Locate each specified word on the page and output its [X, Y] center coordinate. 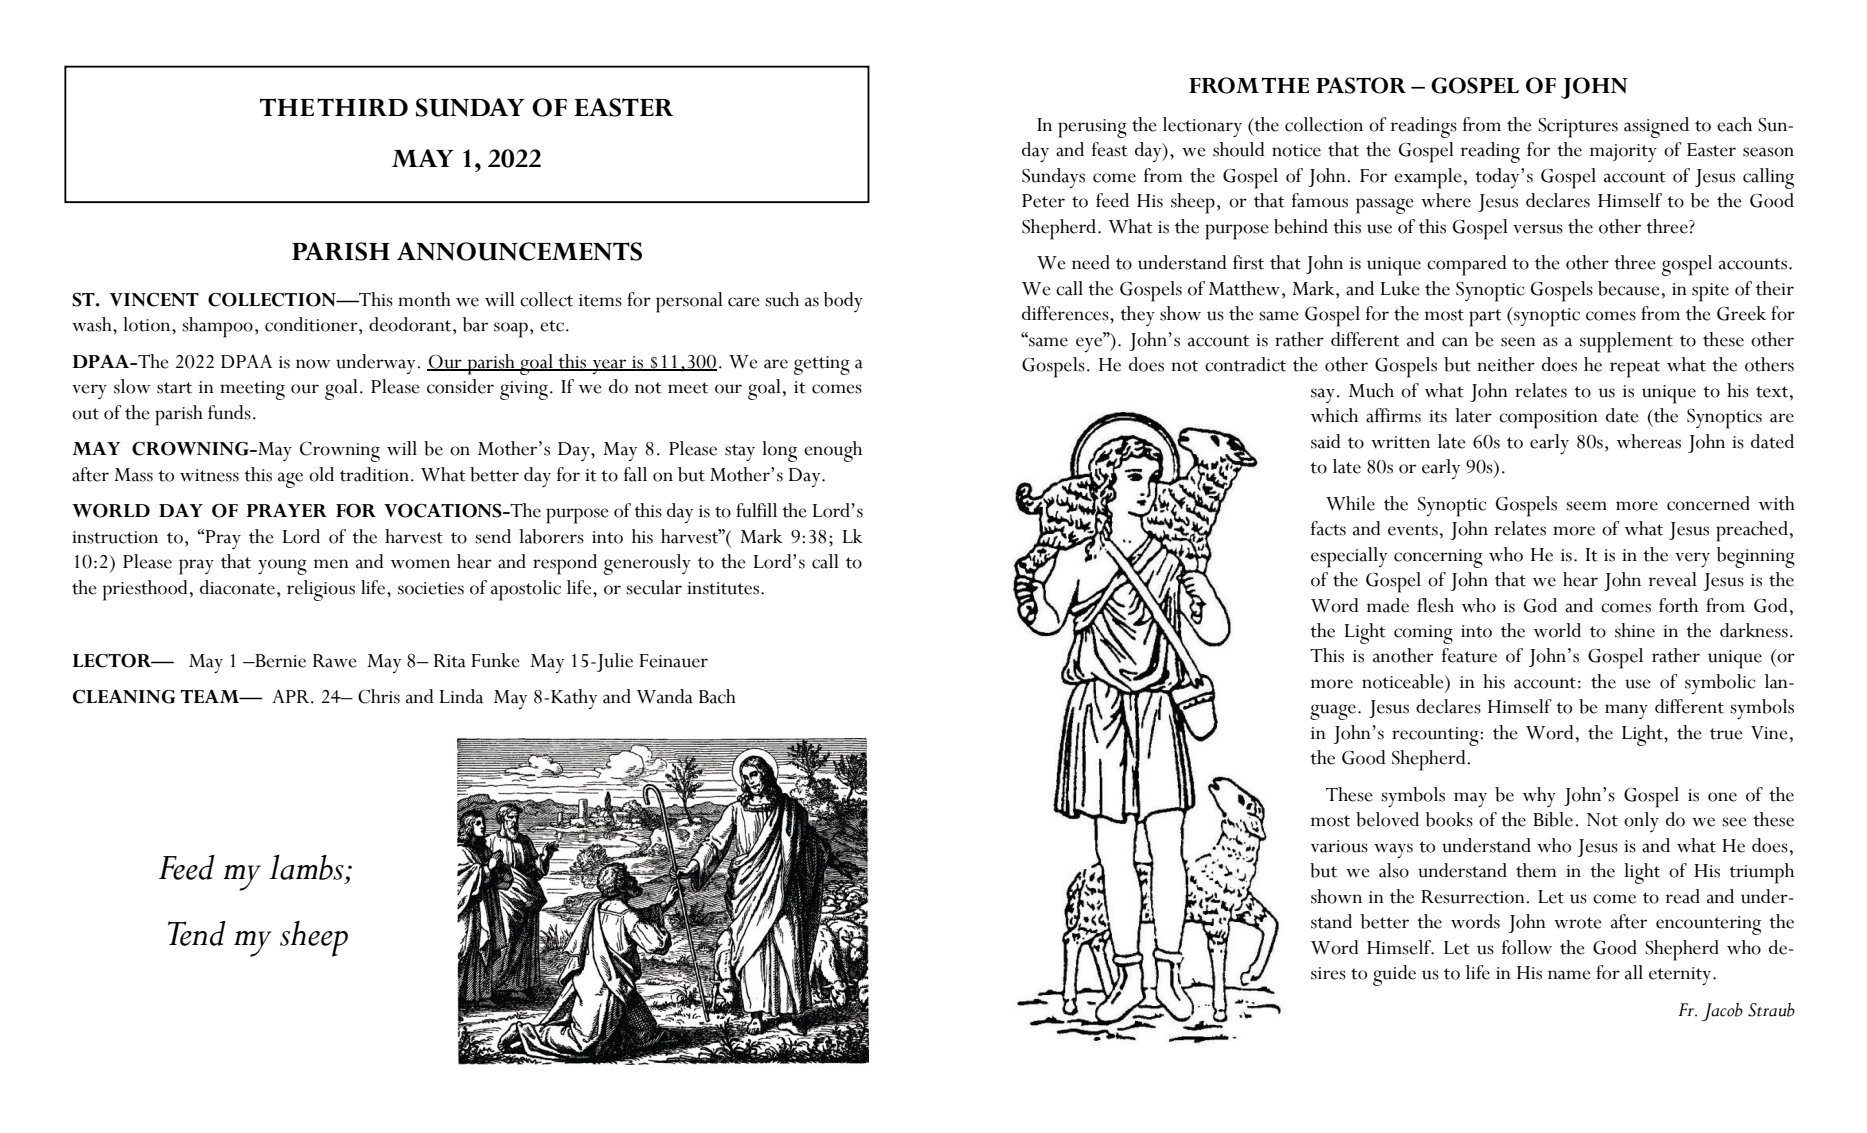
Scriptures [1578, 128]
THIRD [362, 107]
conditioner [312, 324]
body [843, 302]
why [1539, 797]
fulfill [756, 510]
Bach [717, 696]
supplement [1626, 342]
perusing [1092, 128]
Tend [197, 933]
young [282, 567]
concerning [1438, 558]
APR [290, 696]
